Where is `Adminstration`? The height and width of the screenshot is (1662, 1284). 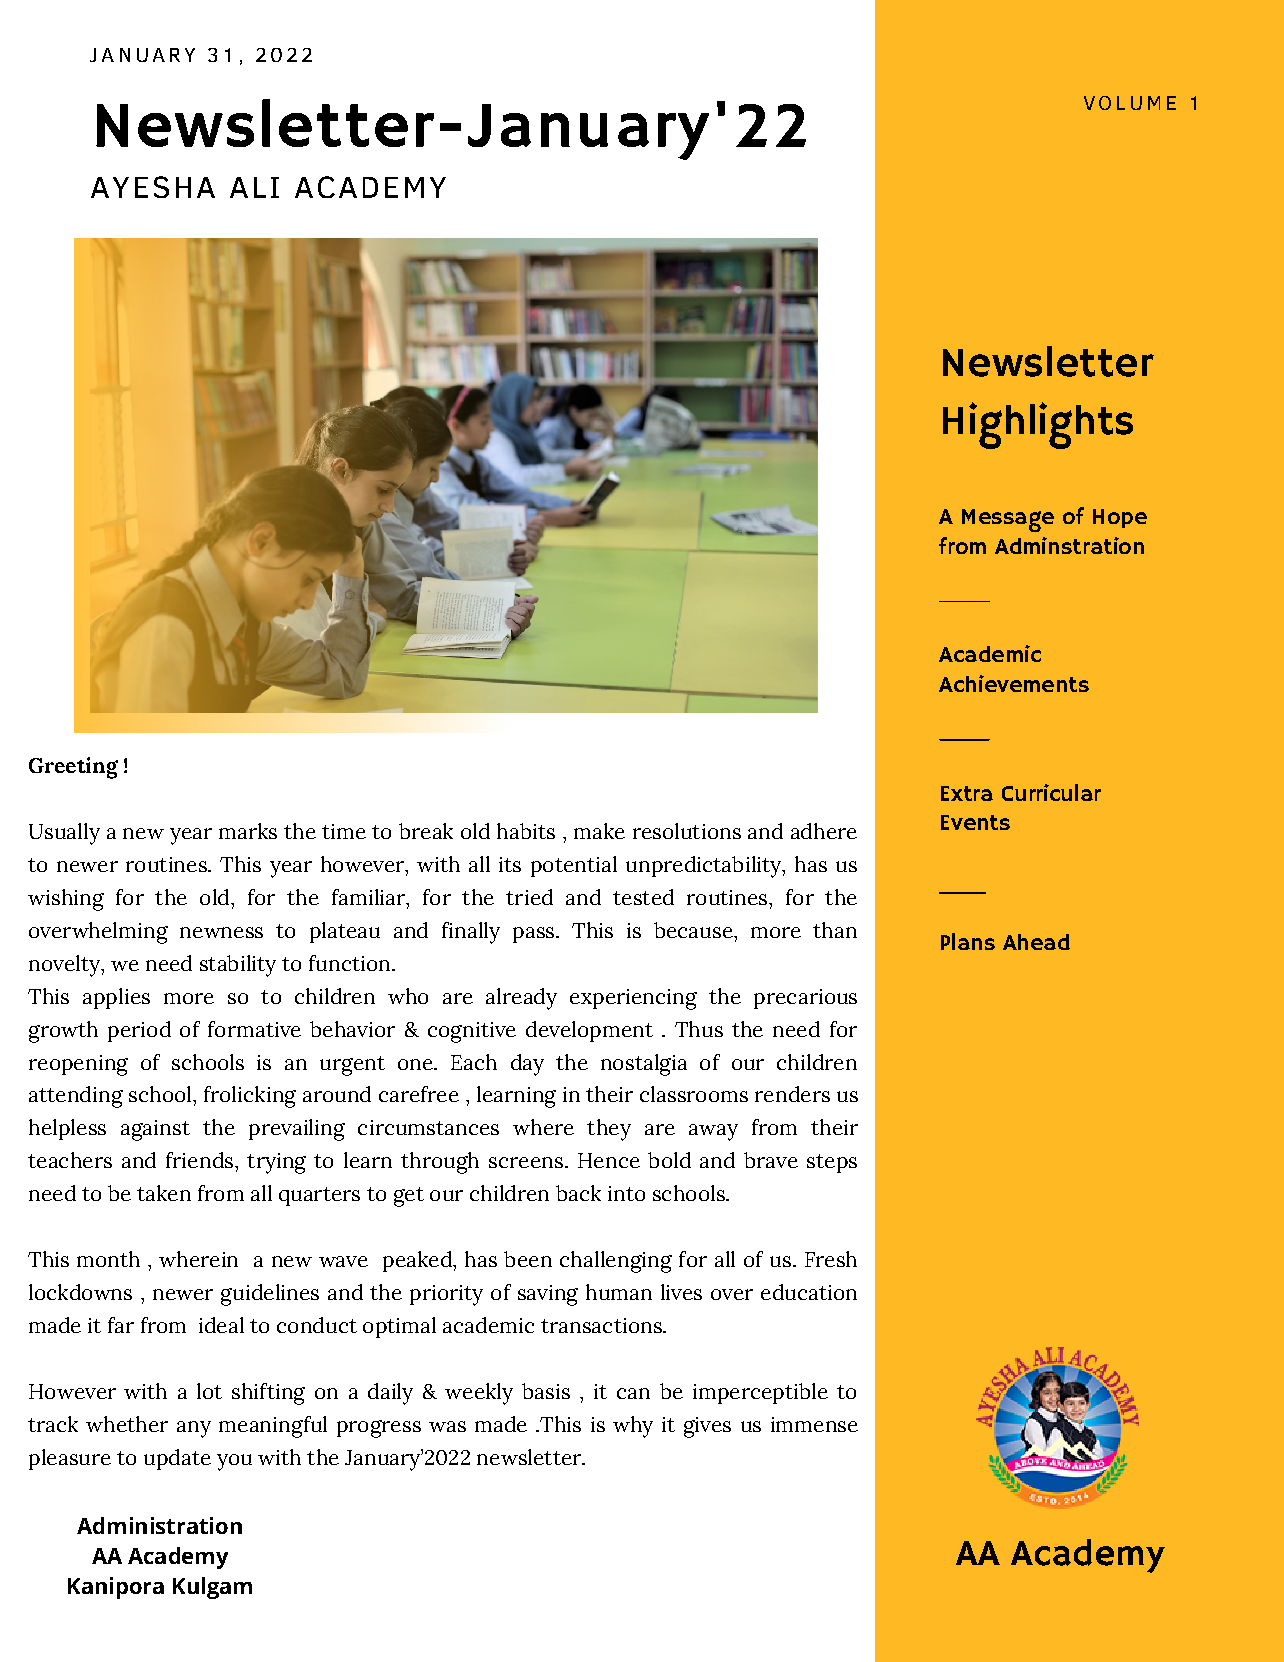
Adminstration is located at coordinates (1069, 545).
